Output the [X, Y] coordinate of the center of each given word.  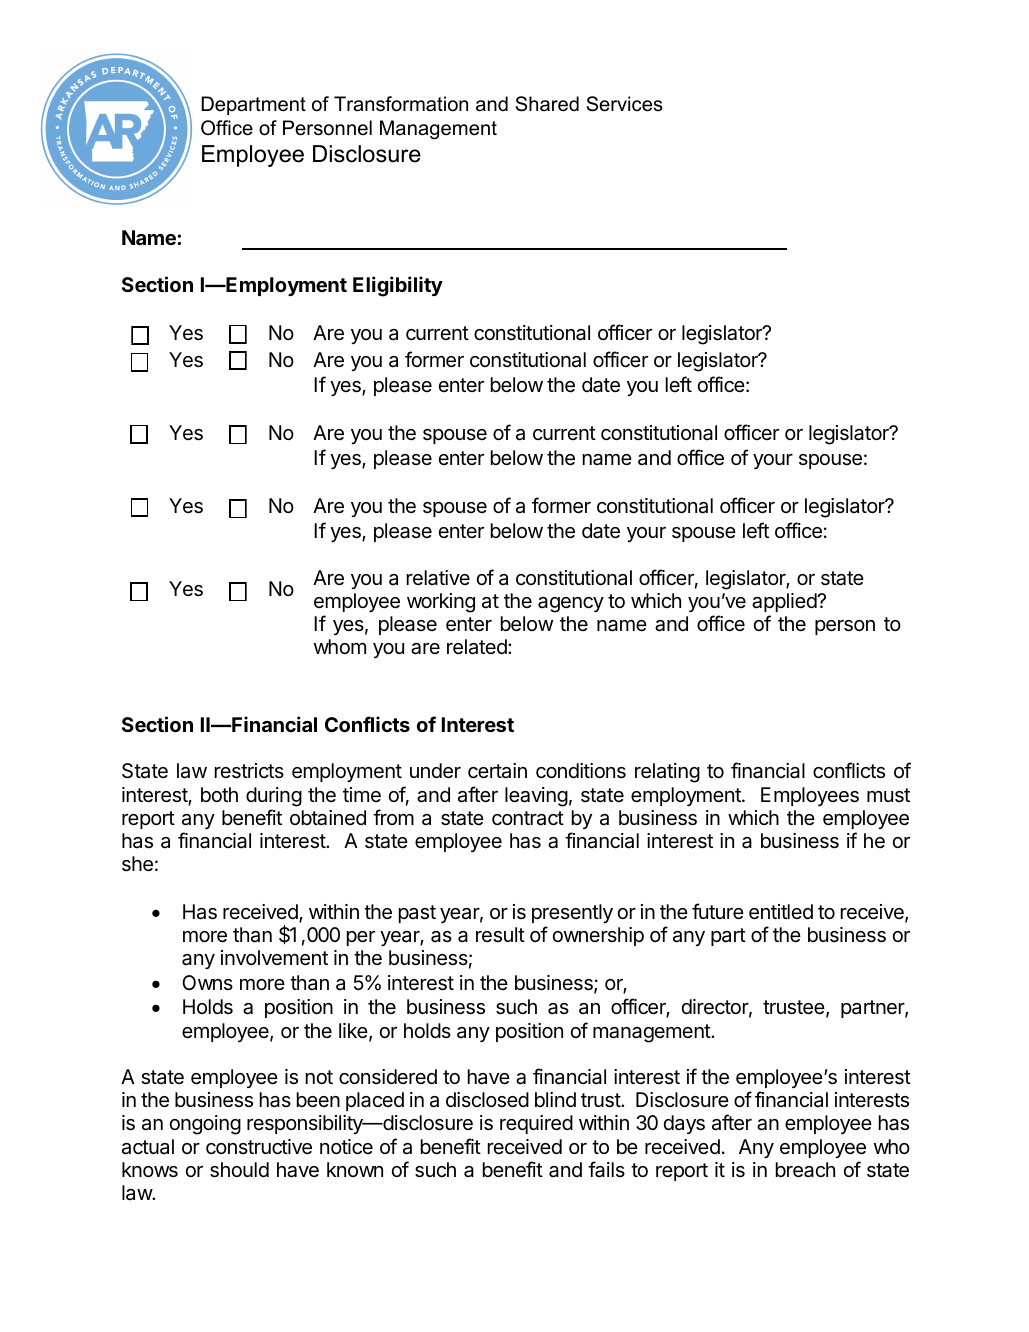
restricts [249, 771]
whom [340, 646]
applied [785, 602]
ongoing [205, 1125]
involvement [274, 958]
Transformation [401, 104]
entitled [781, 912]
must [888, 795]
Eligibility [398, 286]
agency [571, 605]
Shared [547, 104]
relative [438, 578]
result [500, 935]
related [478, 647]
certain [497, 771]
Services [625, 104]
